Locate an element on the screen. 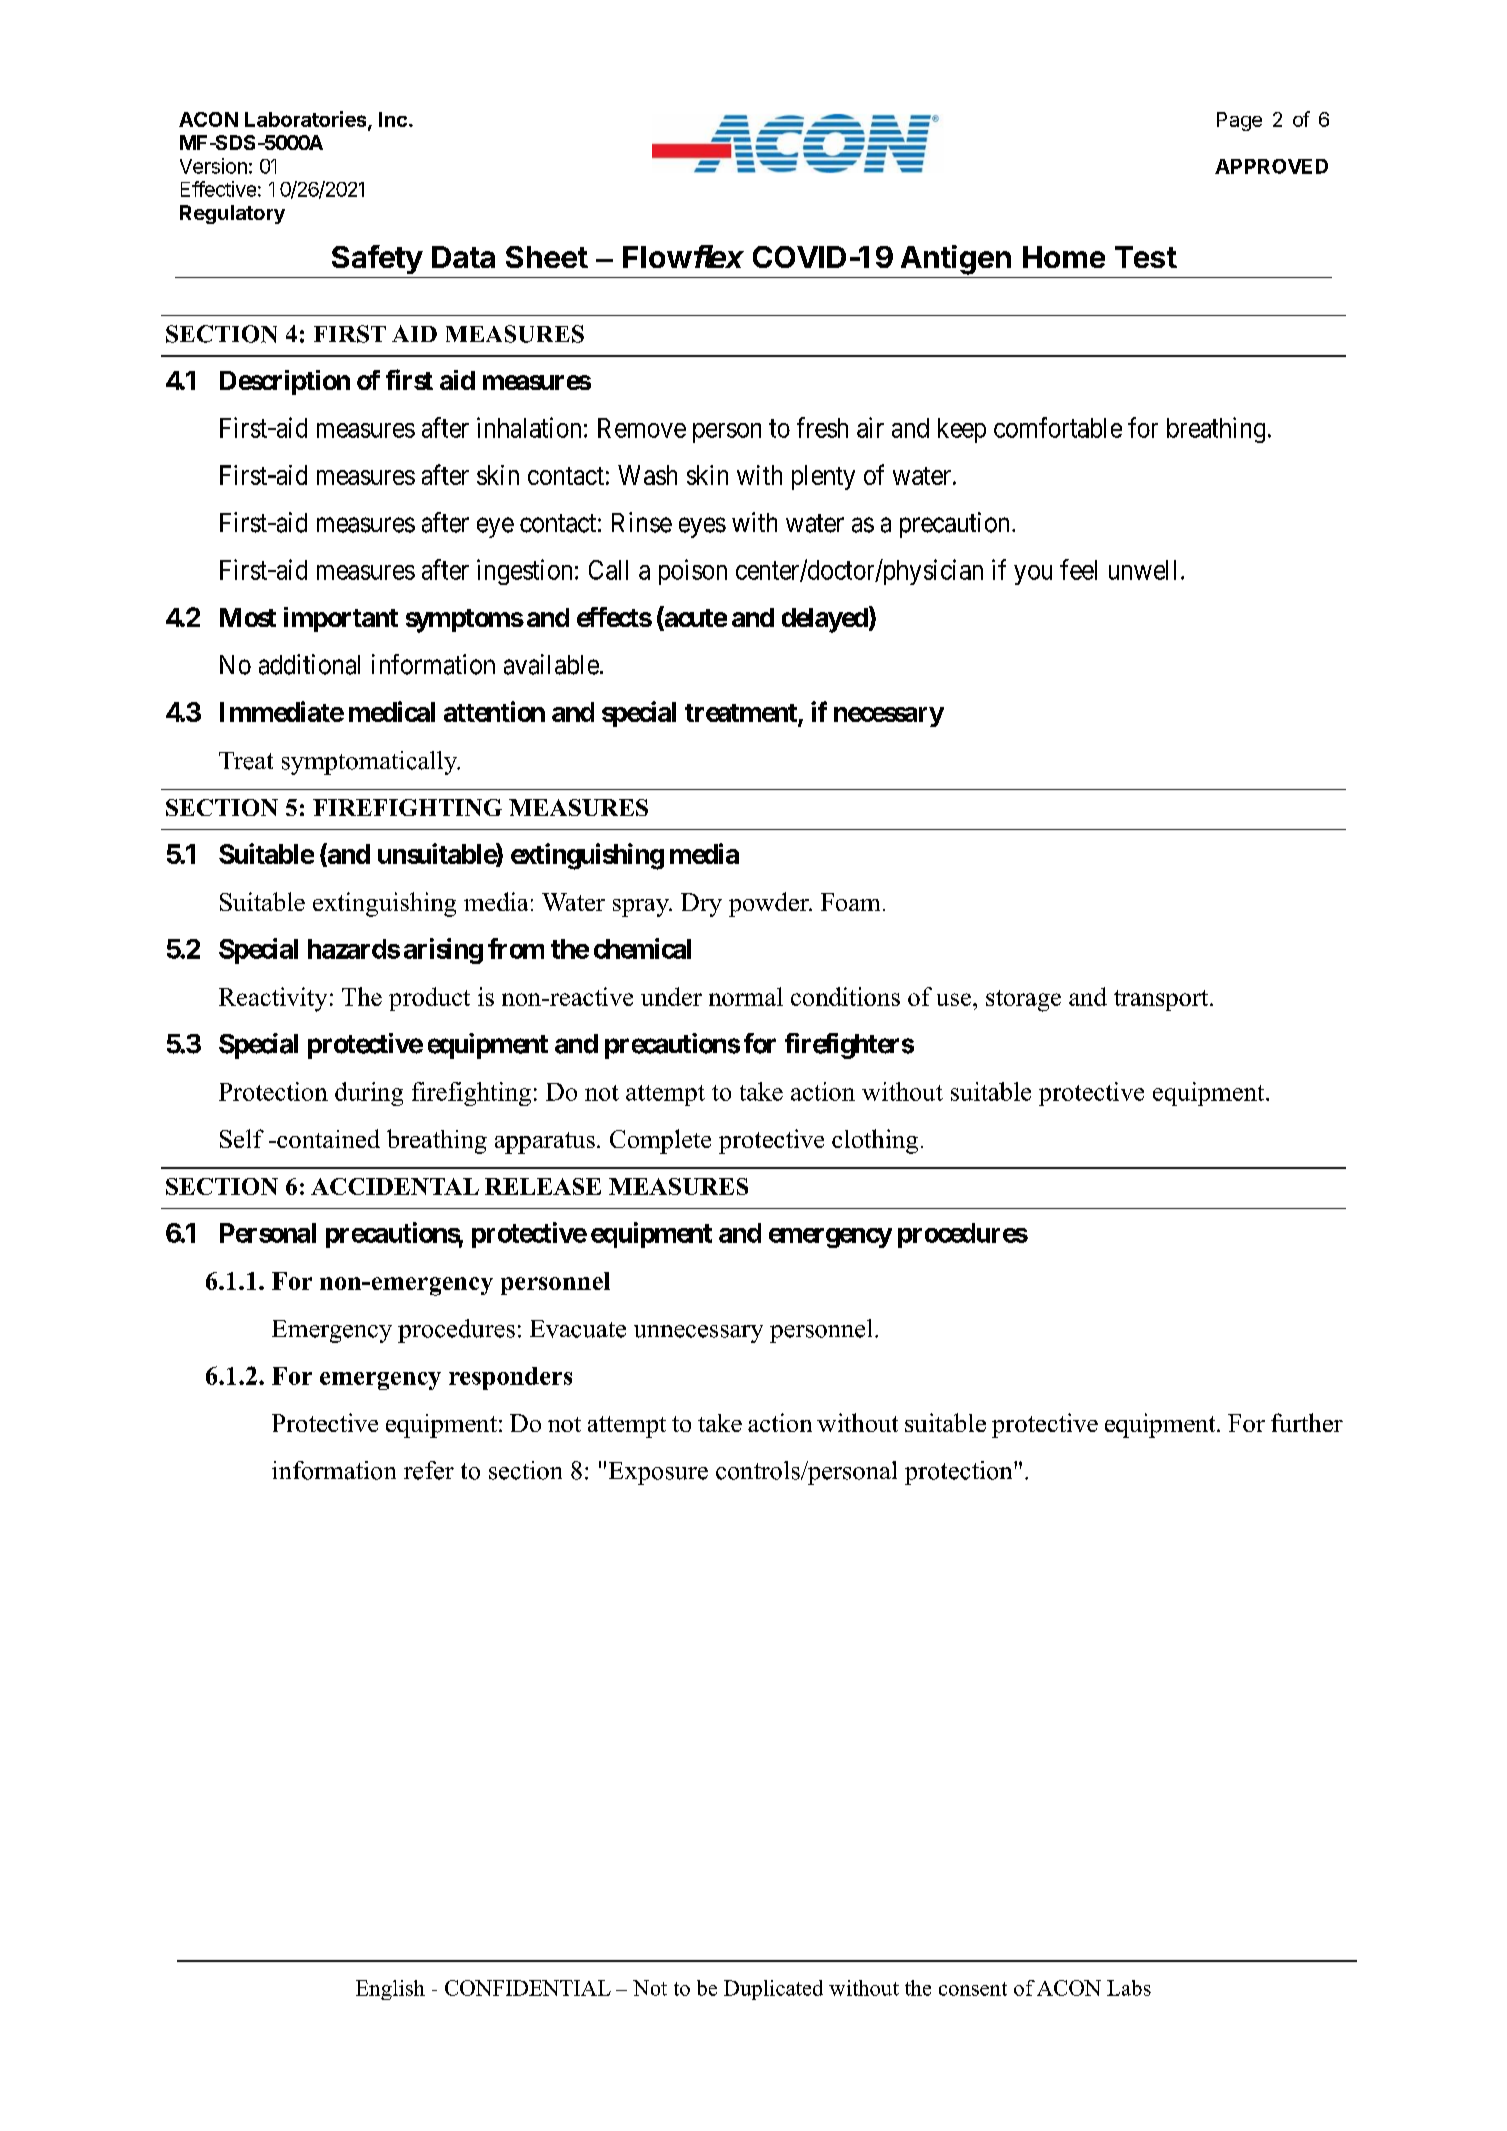 This screenshot has height=2131, width=1507. Duplicated is located at coordinates (773, 1990).
